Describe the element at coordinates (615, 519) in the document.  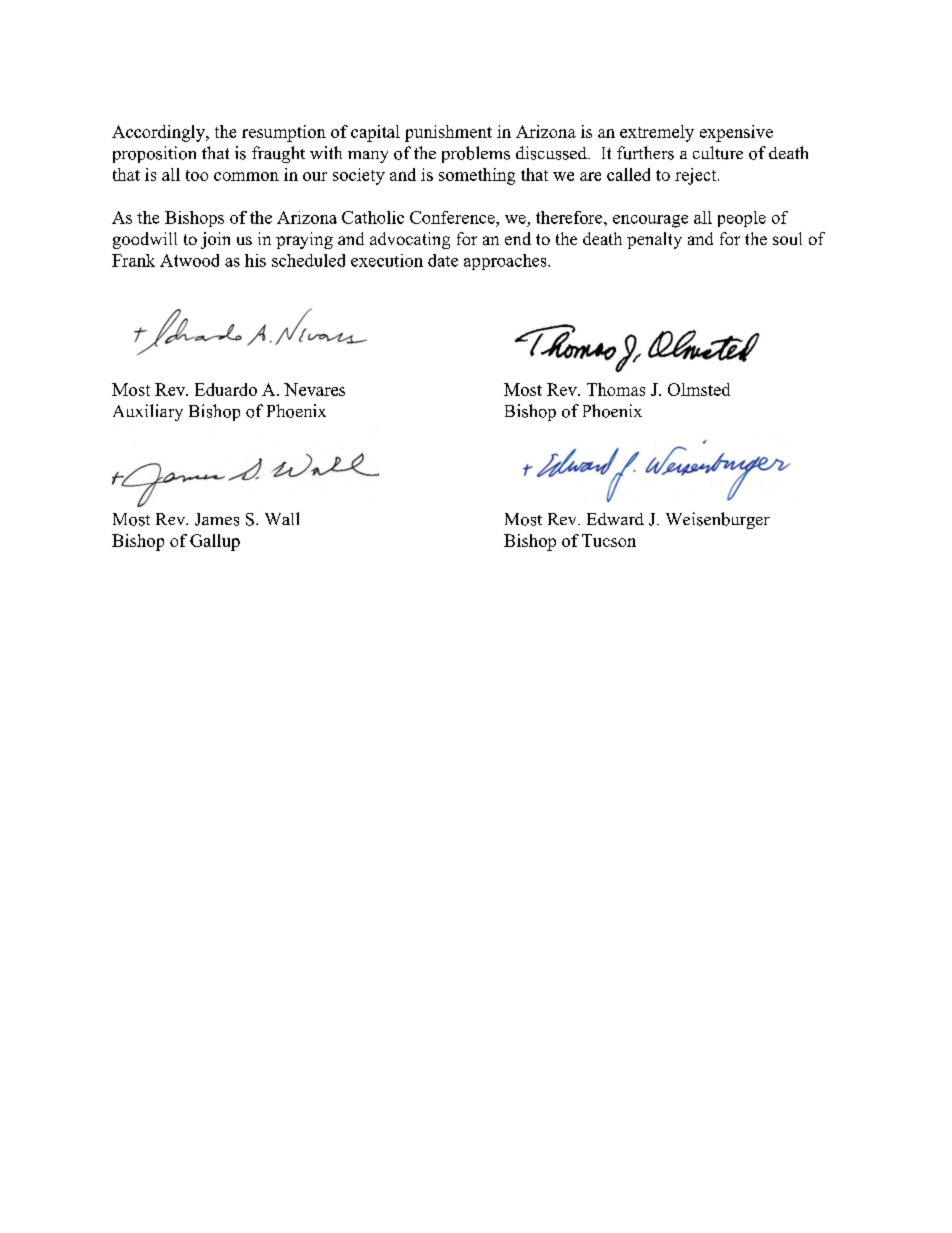
I see `Edward` at that location.
